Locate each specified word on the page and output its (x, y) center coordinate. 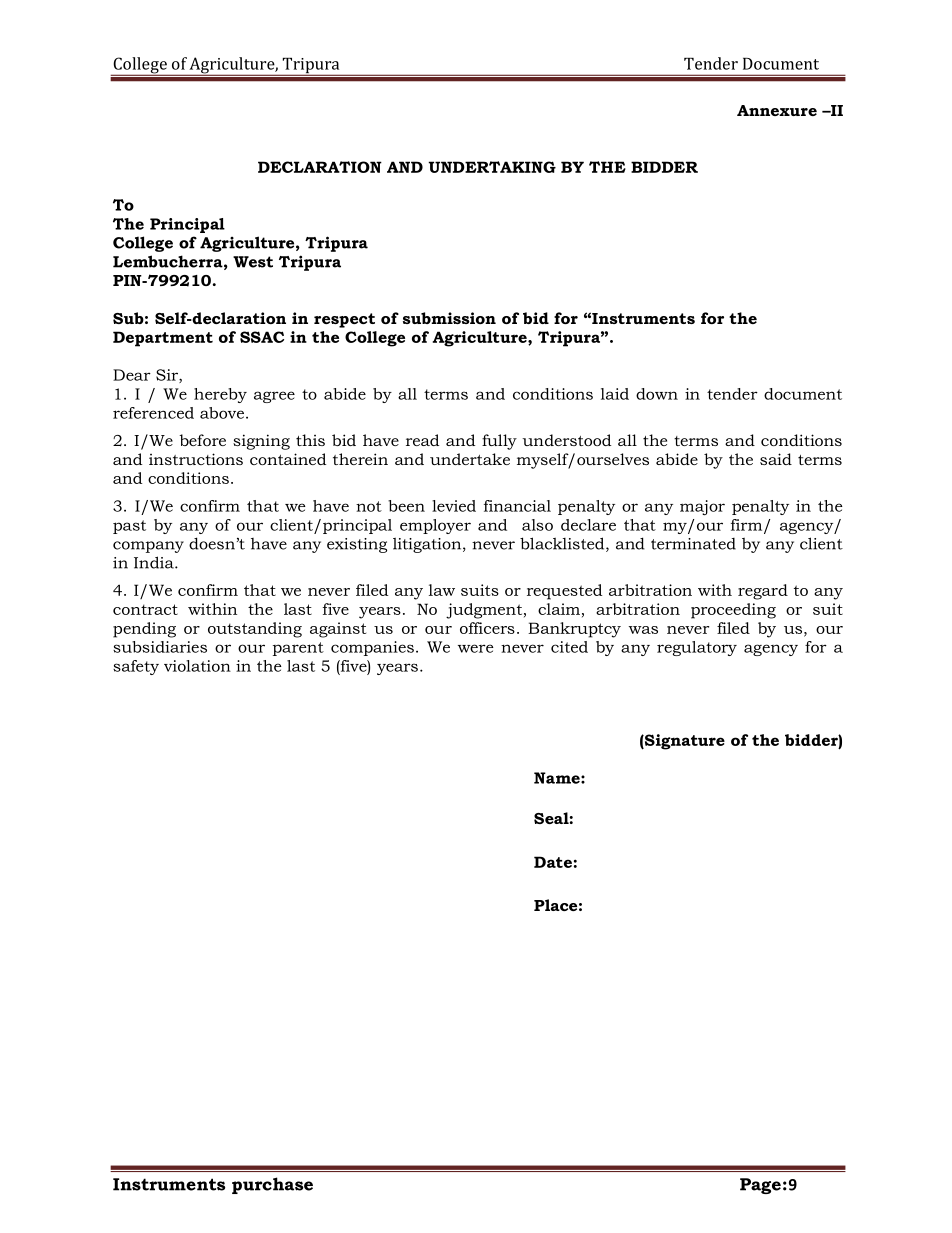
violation (197, 666)
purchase (272, 1185)
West (253, 262)
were (476, 648)
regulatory (697, 648)
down (657, 394)
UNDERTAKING (492, 167)
